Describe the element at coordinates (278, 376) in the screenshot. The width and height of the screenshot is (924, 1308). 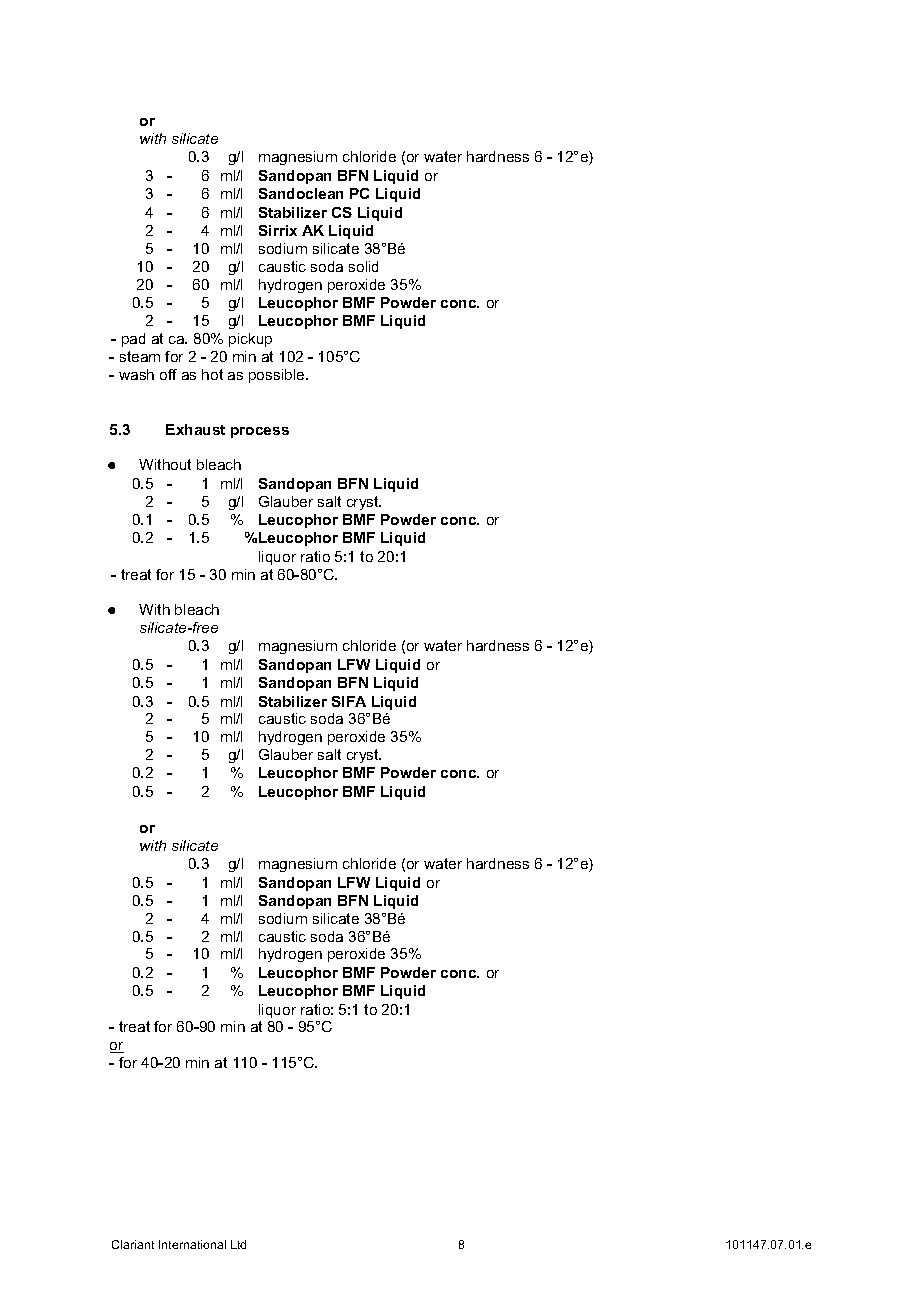
I see `possible` at that location.
